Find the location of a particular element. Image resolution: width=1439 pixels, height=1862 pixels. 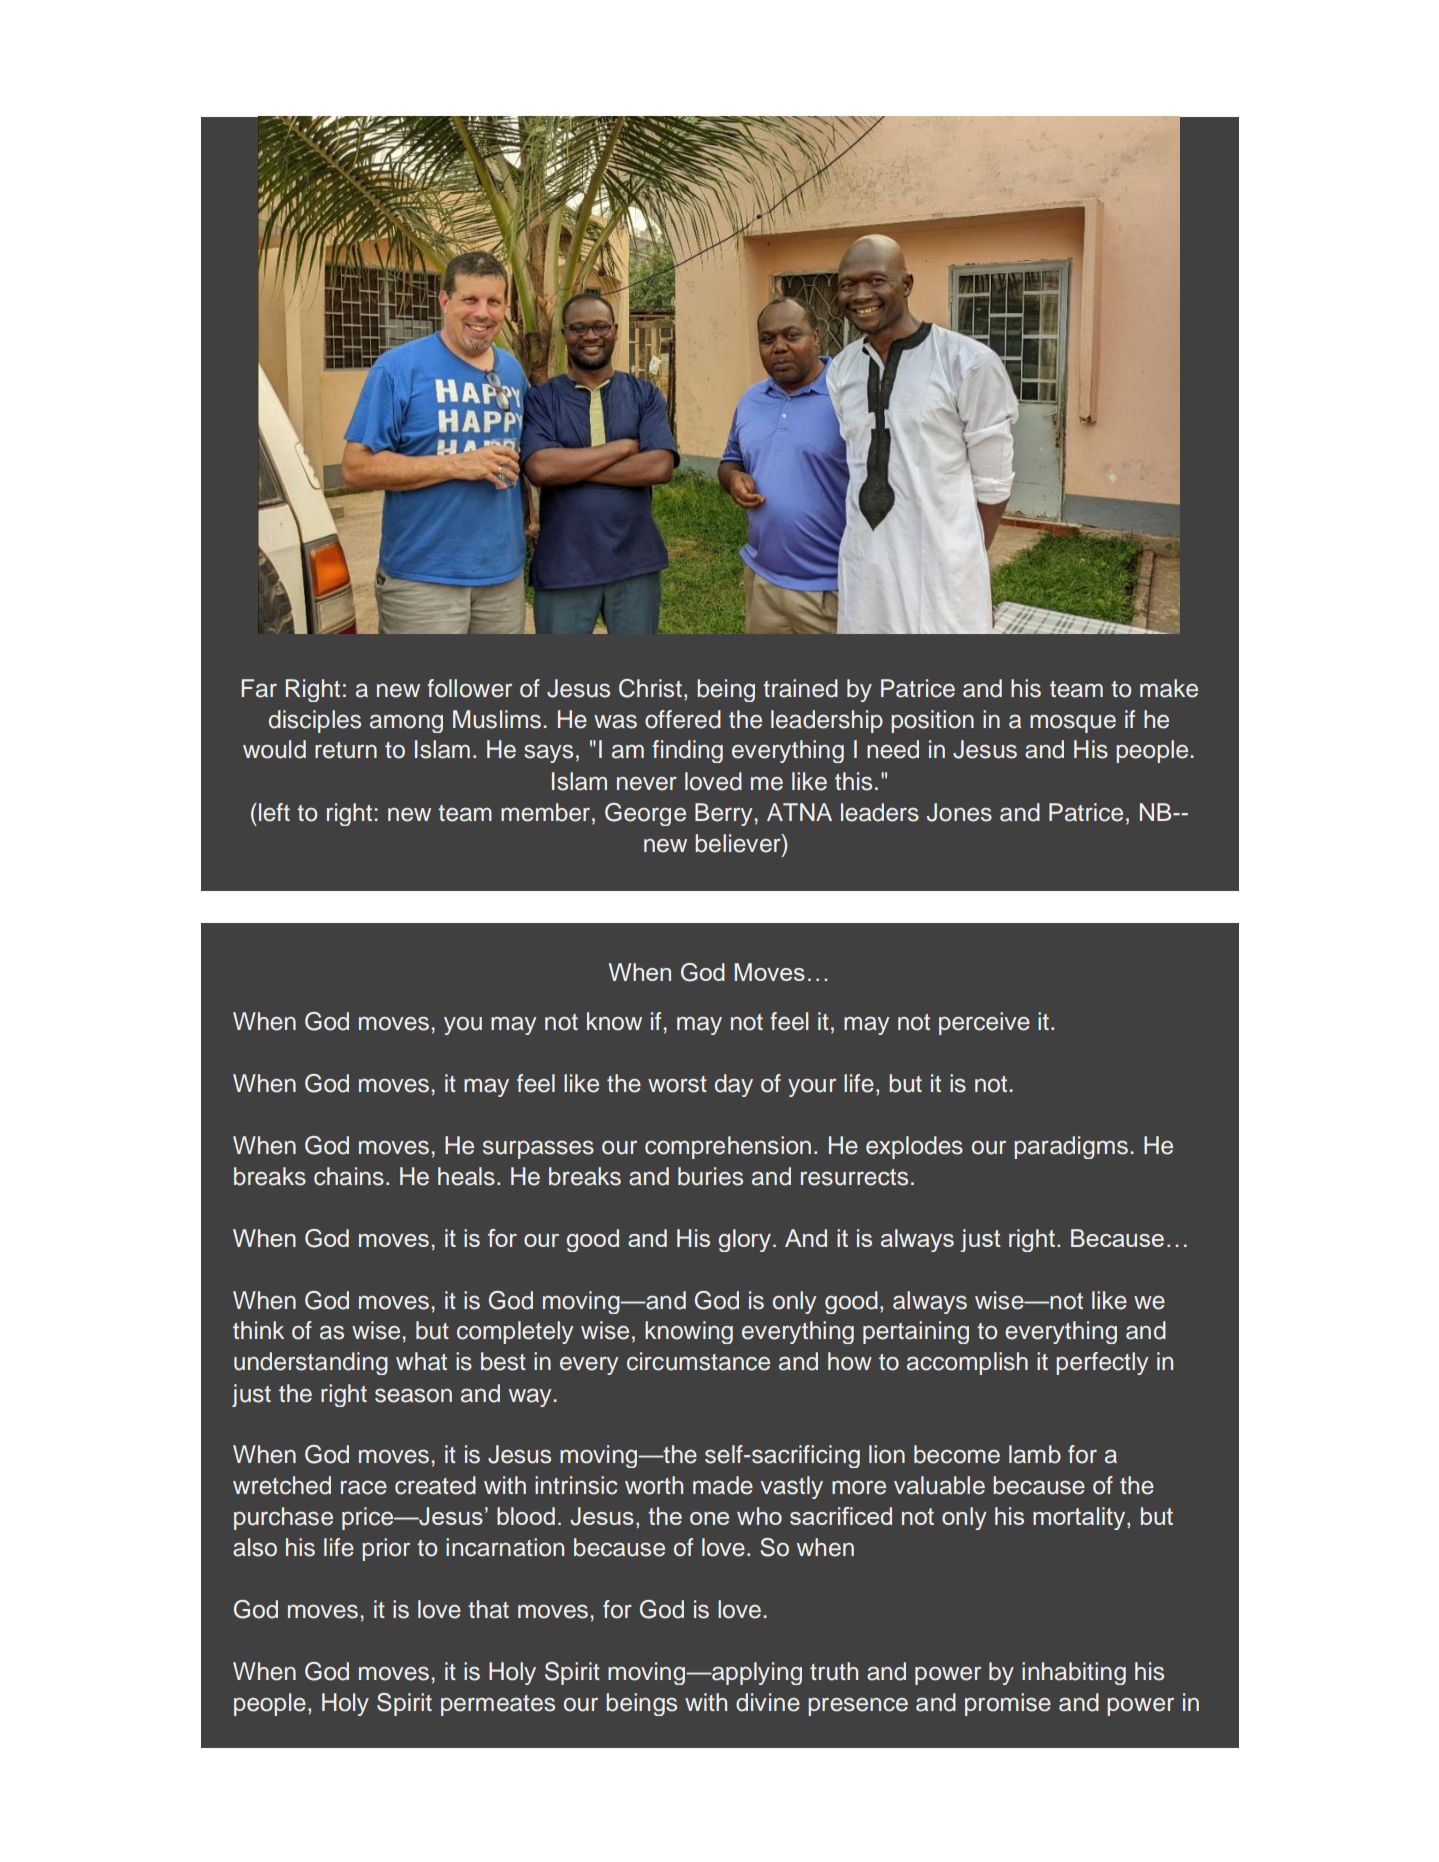

perfectly is located at coordinates (1102, 1363).
